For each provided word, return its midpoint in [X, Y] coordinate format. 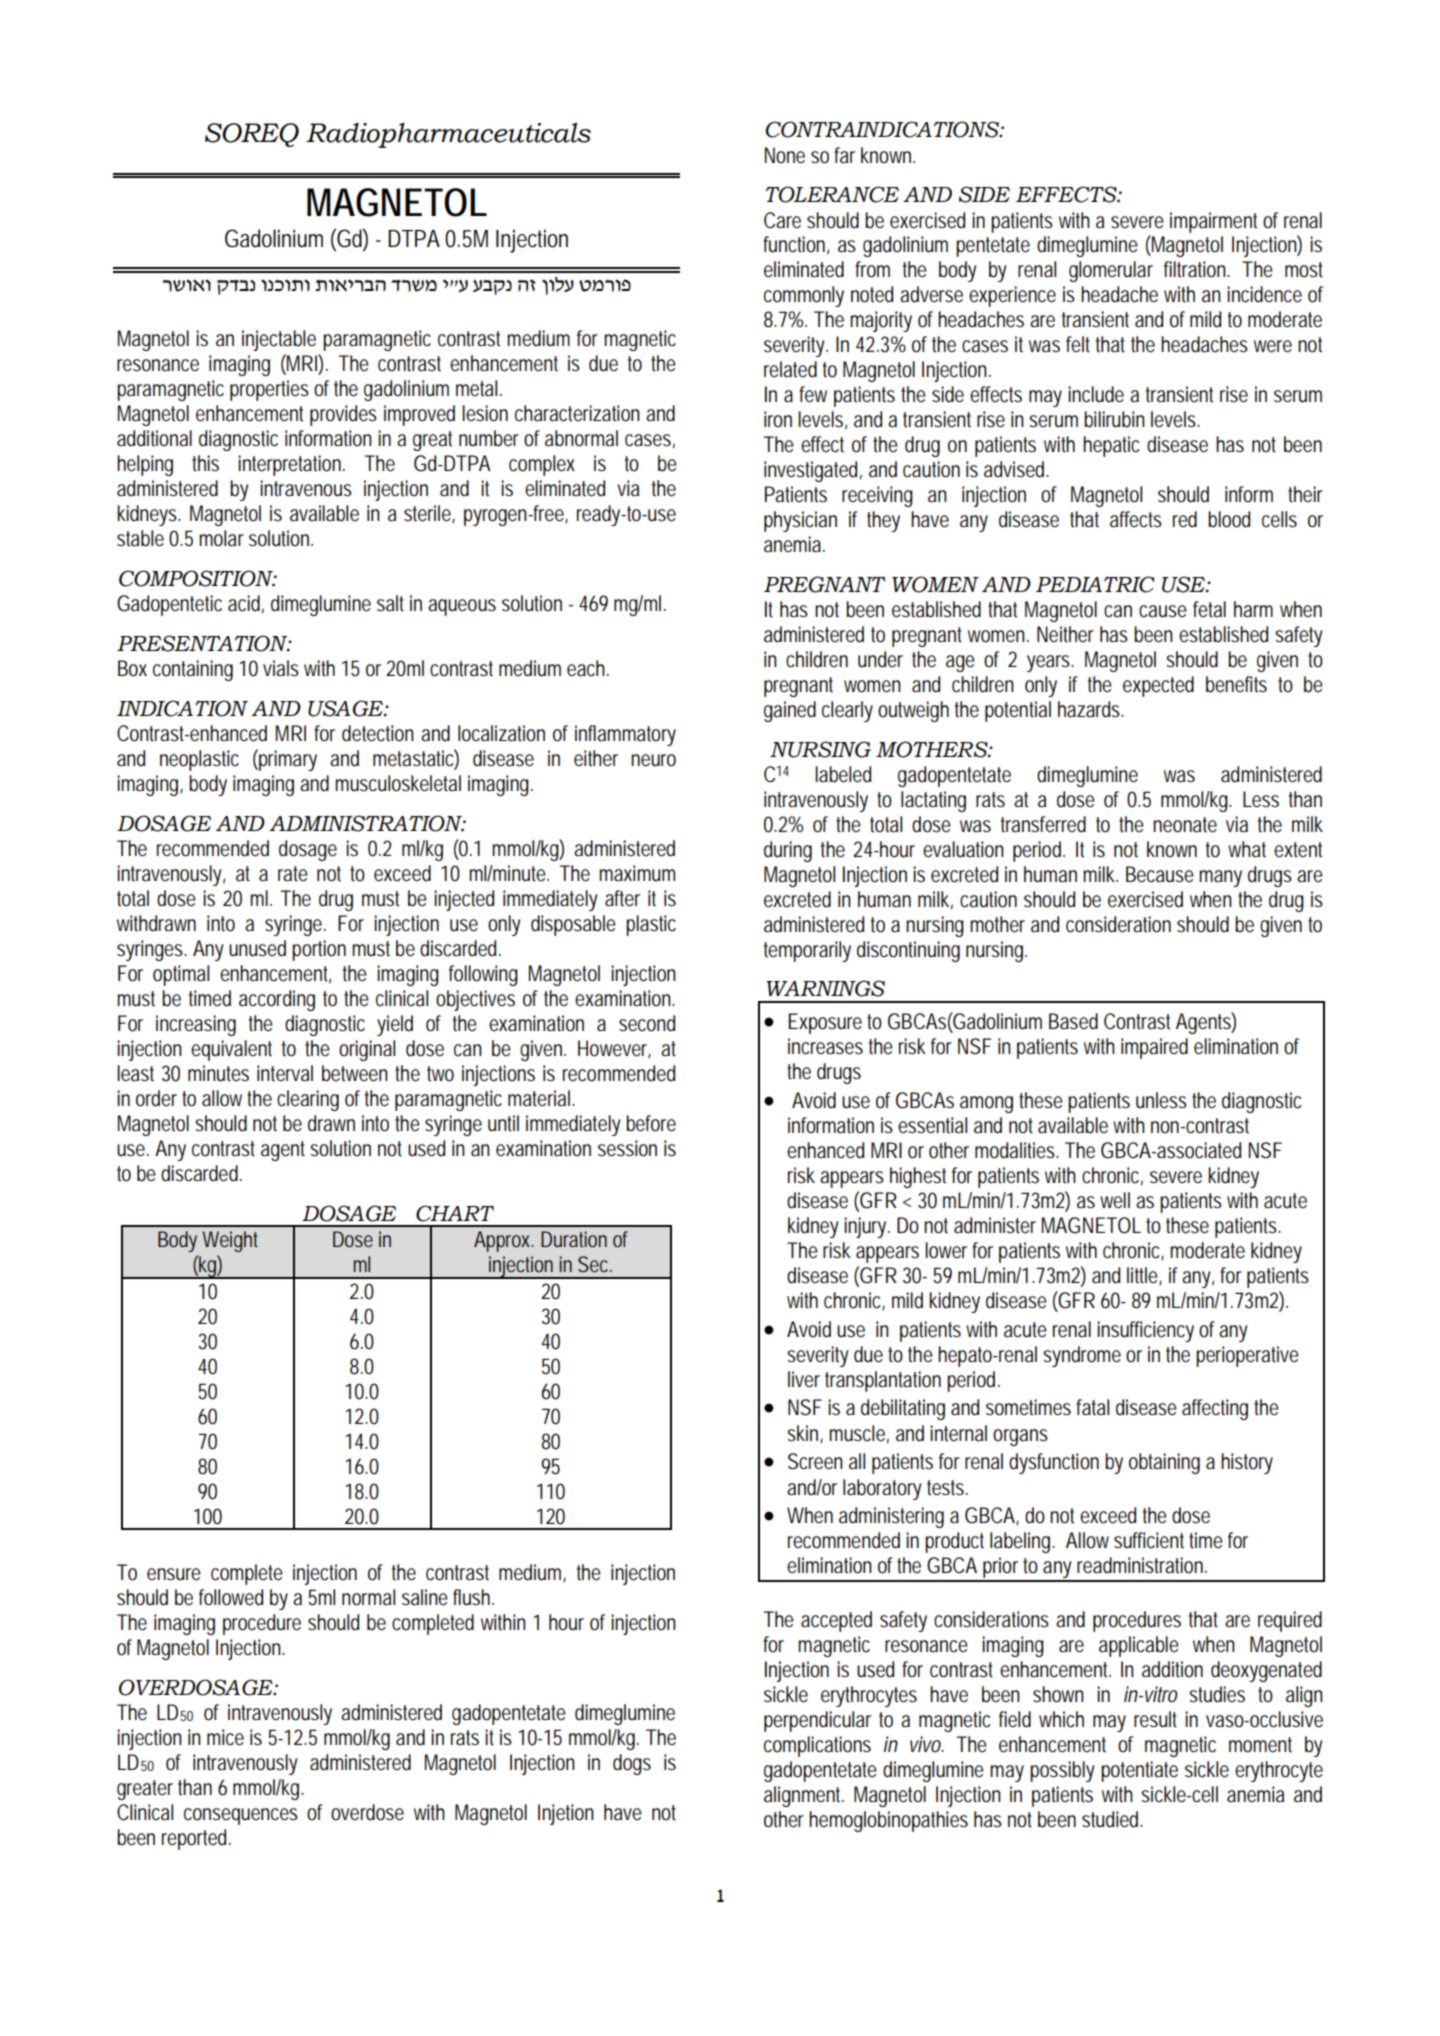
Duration [574, 1239]
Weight [230, 1241]
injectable [279, 340]
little [1144, 1276]
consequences [241, 1816]
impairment [1213, 222]
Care [782, 220]
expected [1158, 686]
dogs [632, 1764]
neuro [653, 760]
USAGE [346, 708]
